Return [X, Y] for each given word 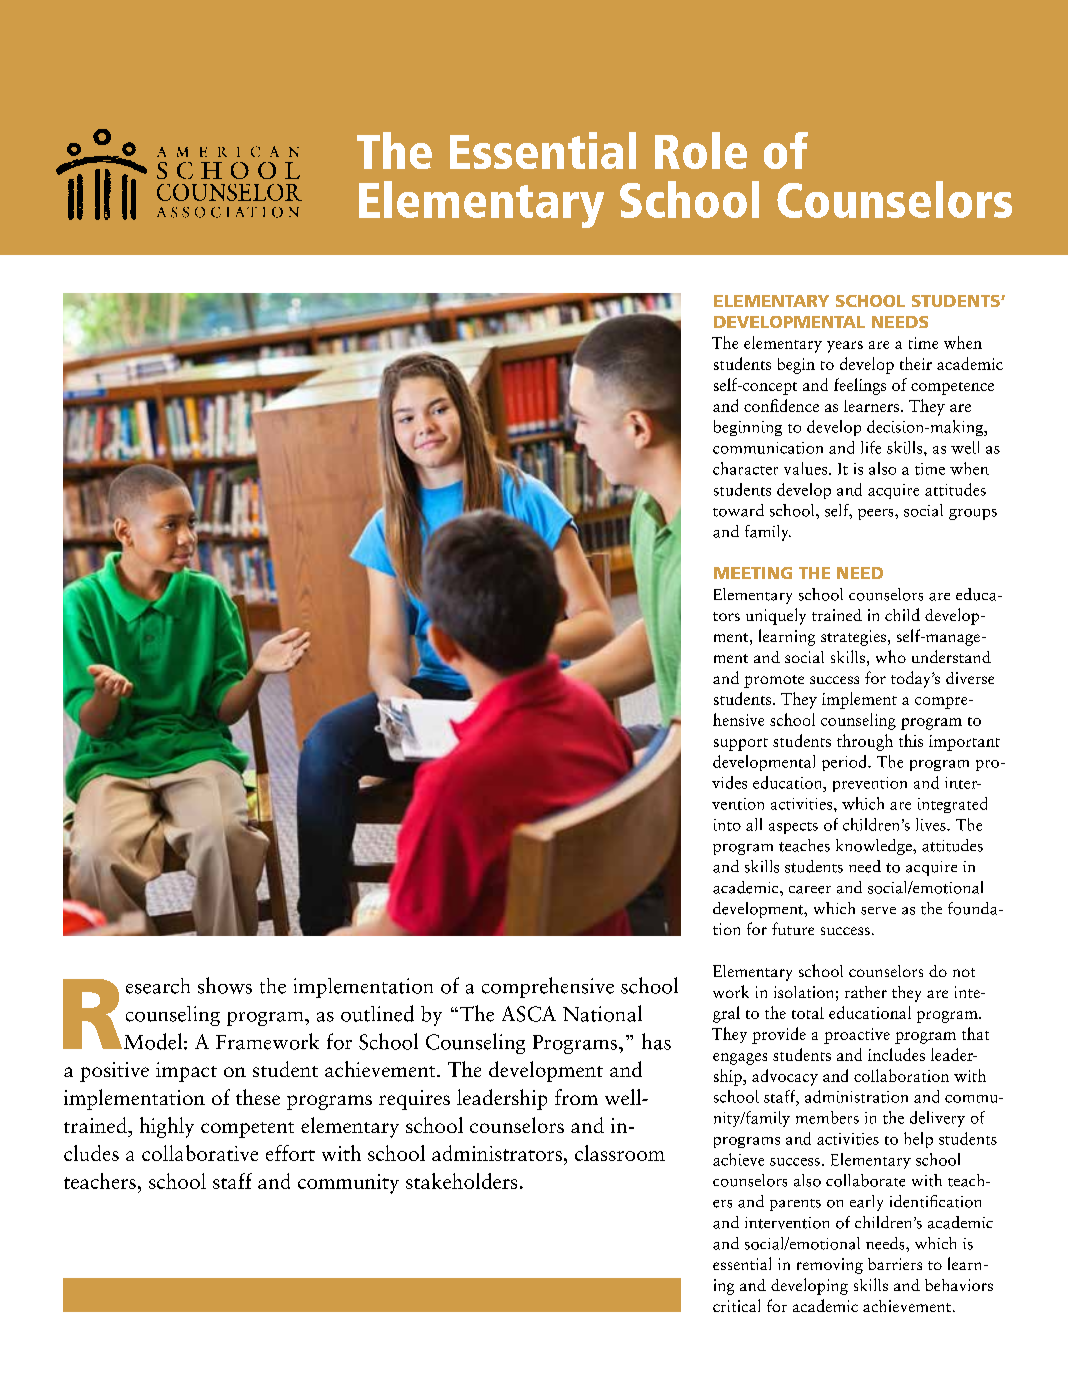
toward [738, 510]
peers [877, 514]
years [845, 347]
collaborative [200, 1153]
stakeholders [461, 1181]
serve [878, 911]
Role [701, 150]
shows [225, 985]
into [727, 825]
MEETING [753, 573]
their [916, 363]
